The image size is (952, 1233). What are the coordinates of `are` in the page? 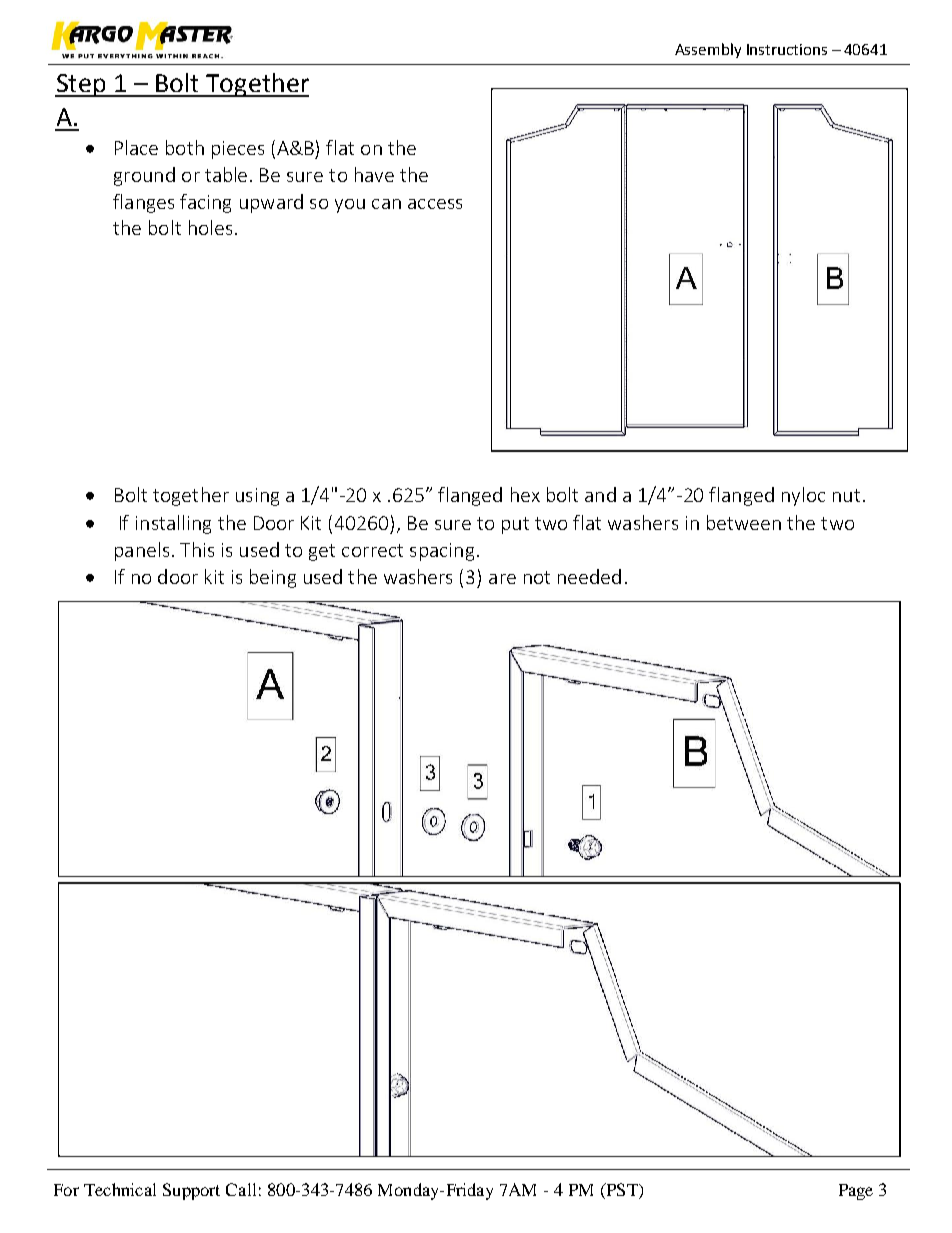 It's located at (502, 579).
